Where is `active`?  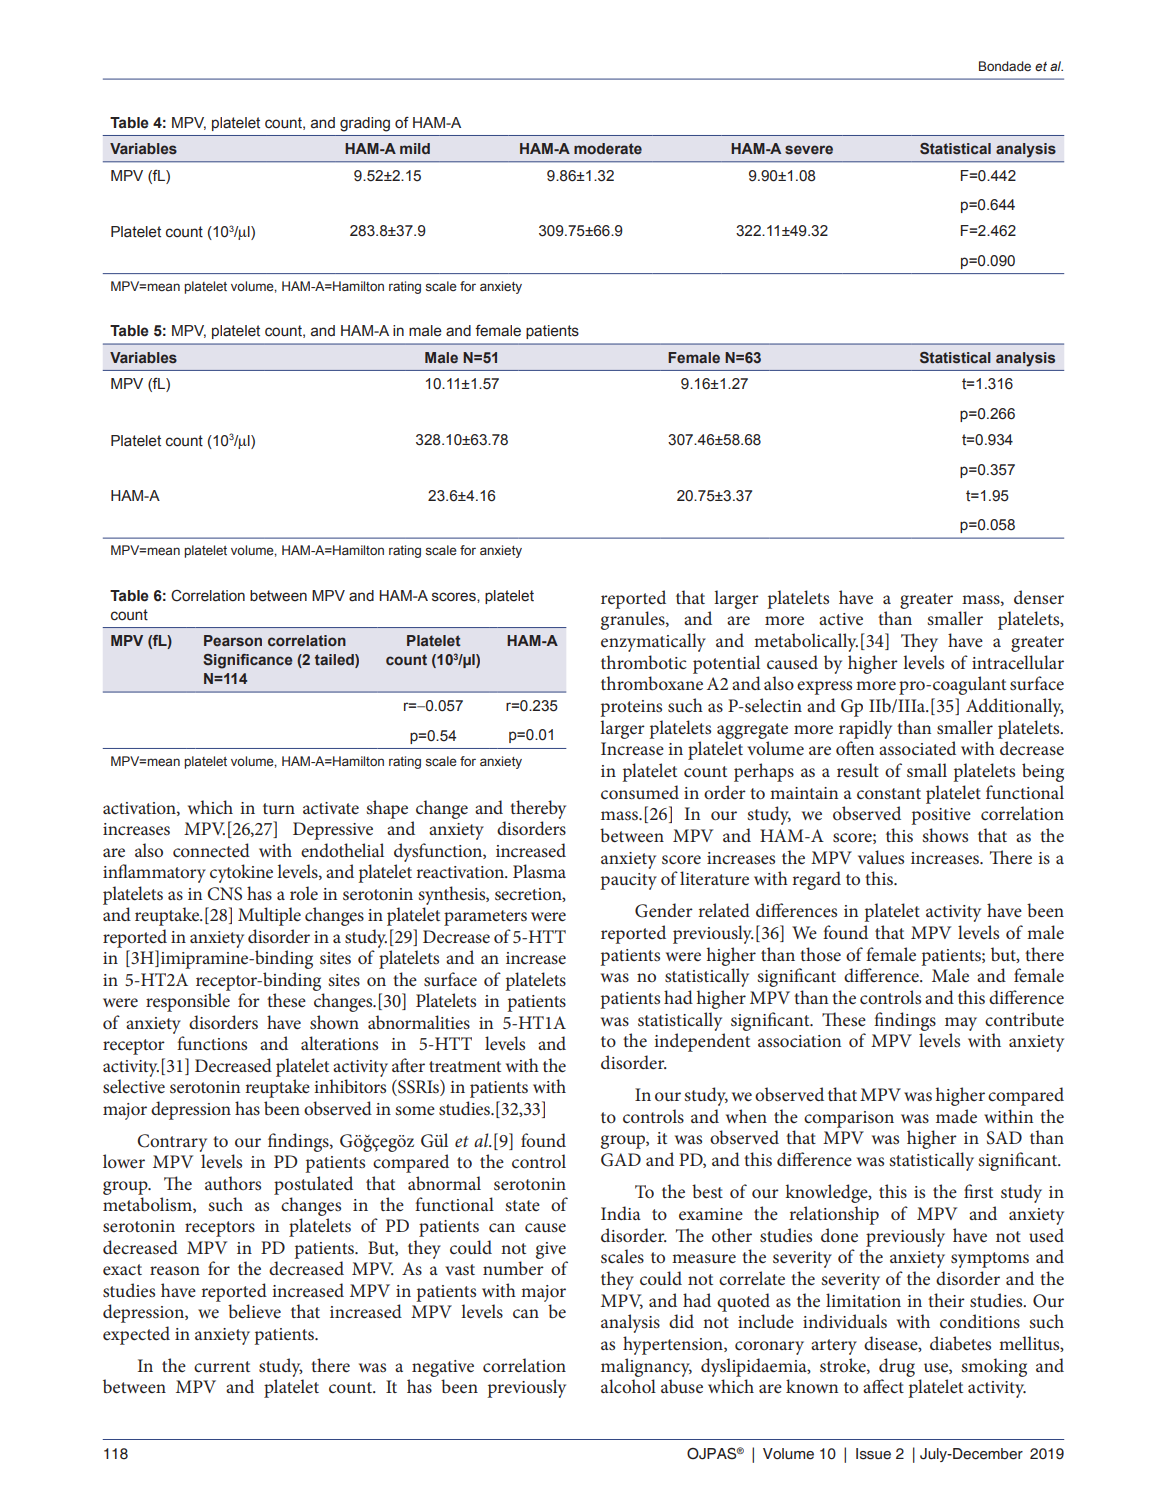
active is located at coordinates (841, 619).
